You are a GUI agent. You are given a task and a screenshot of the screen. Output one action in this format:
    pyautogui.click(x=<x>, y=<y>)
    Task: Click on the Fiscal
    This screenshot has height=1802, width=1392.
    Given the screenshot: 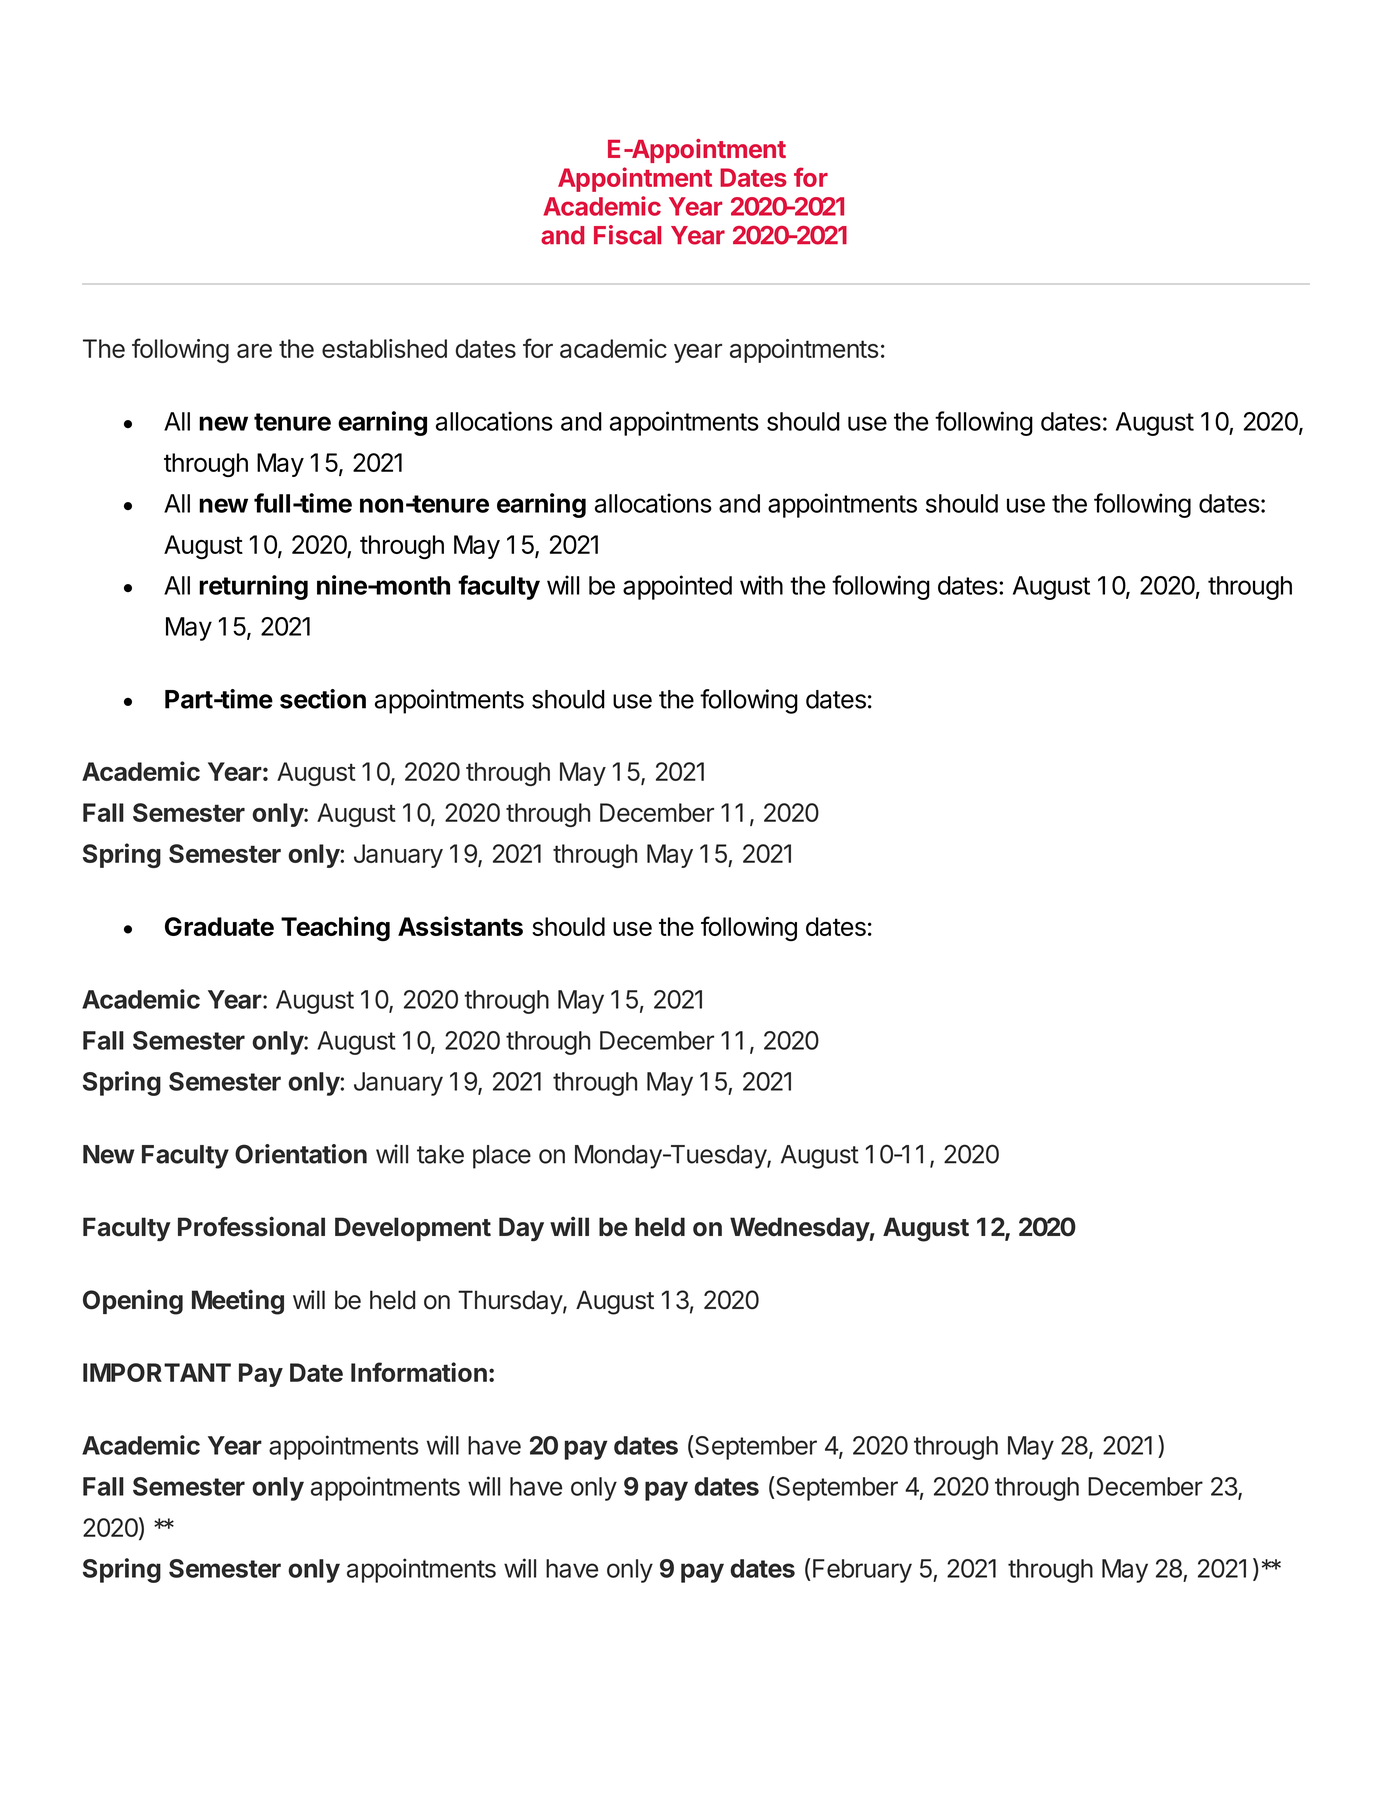 What is the action you would take?
    pyautogui.click(x=627, y=235)
